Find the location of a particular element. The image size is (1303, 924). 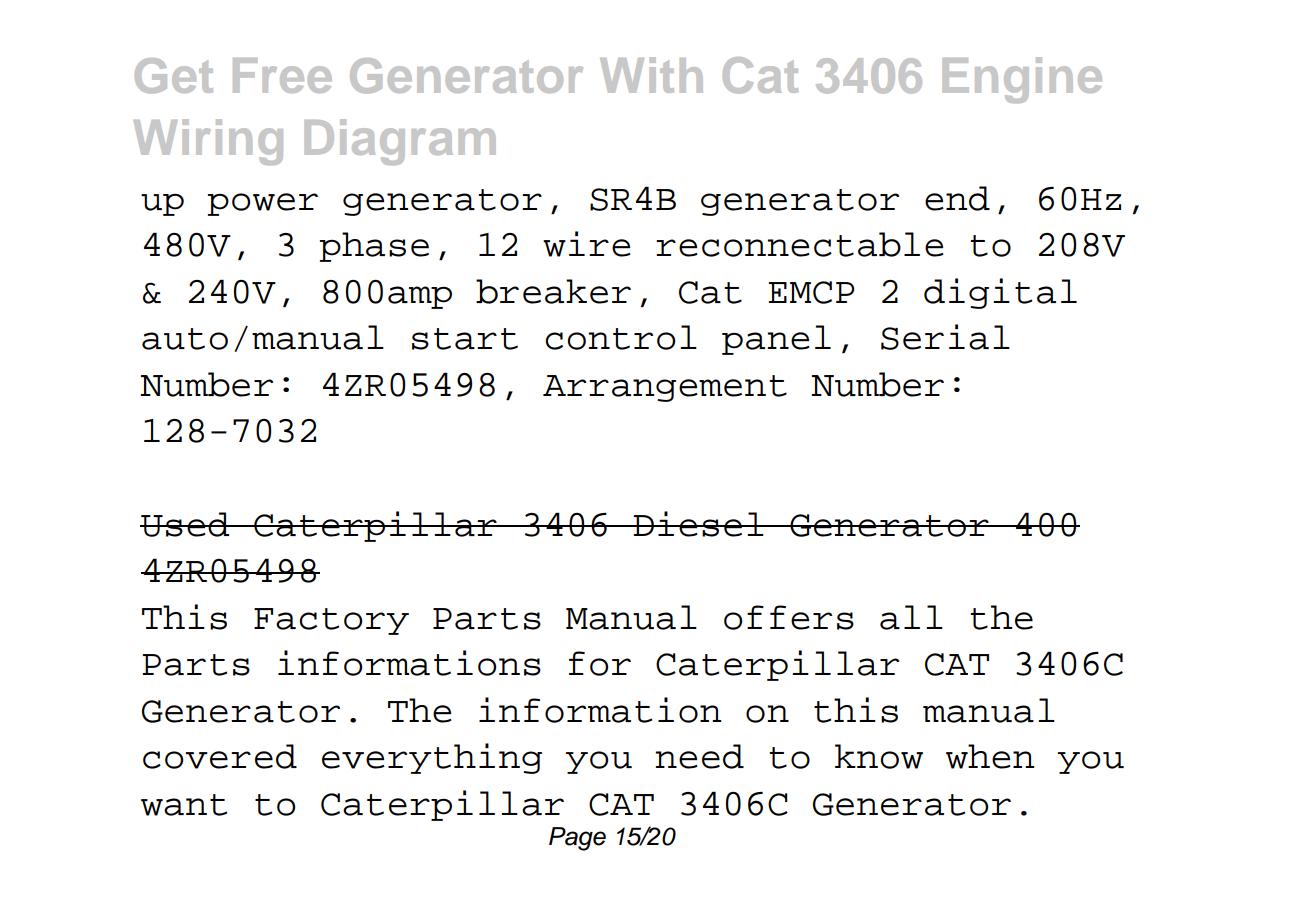

Free is located at coordinates (282, 75).
